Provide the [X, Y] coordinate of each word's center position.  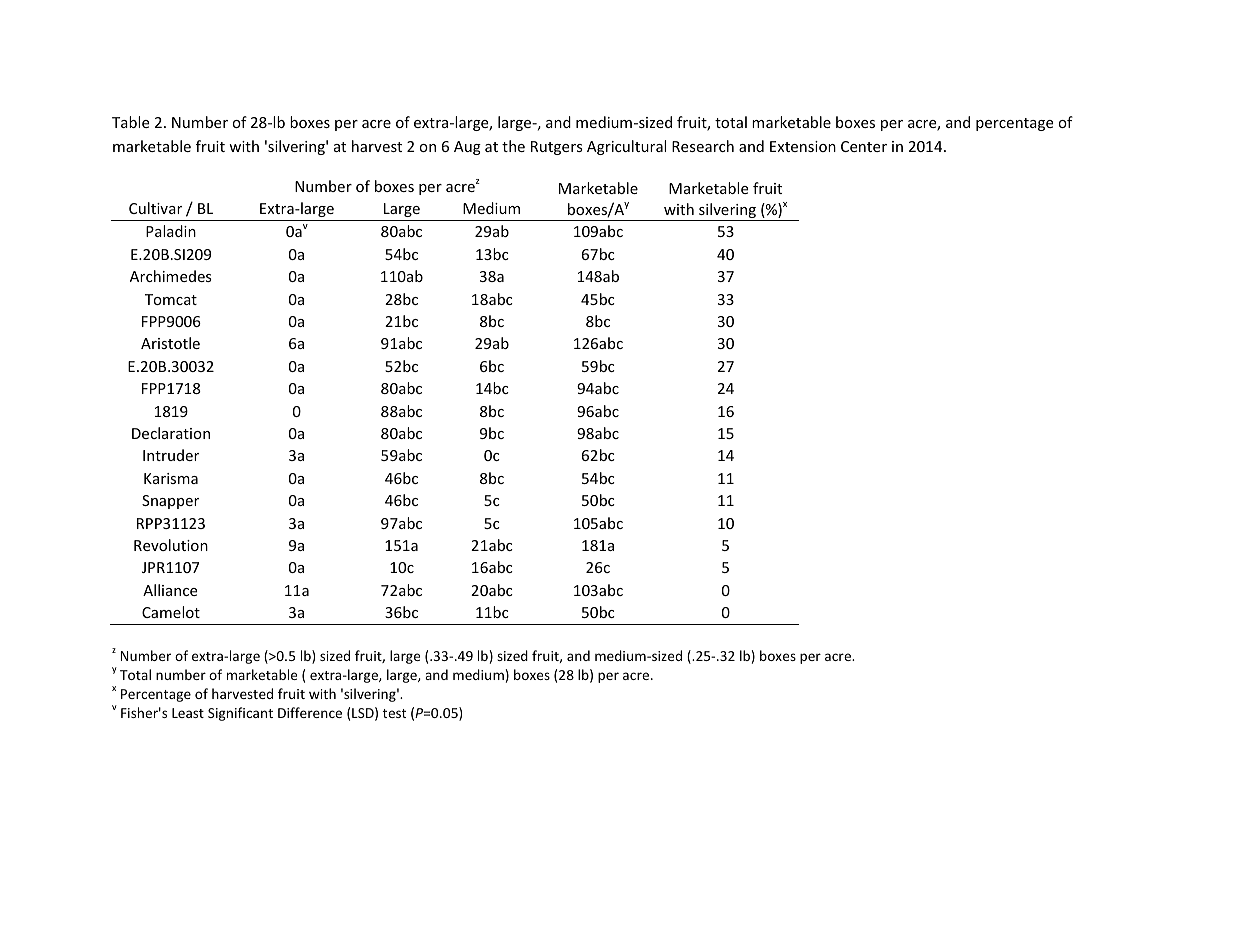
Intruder [171, 455]
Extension [803, 146]
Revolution [171, 545]
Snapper [170, 502]
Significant [240, 714]
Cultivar [155, 208]
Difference [310, 712]
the [513, 146]
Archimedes [171, 276]
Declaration [171, 433]
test [394, 713]
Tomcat [171, 299]
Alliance [170, 590]
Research [703, 146]
